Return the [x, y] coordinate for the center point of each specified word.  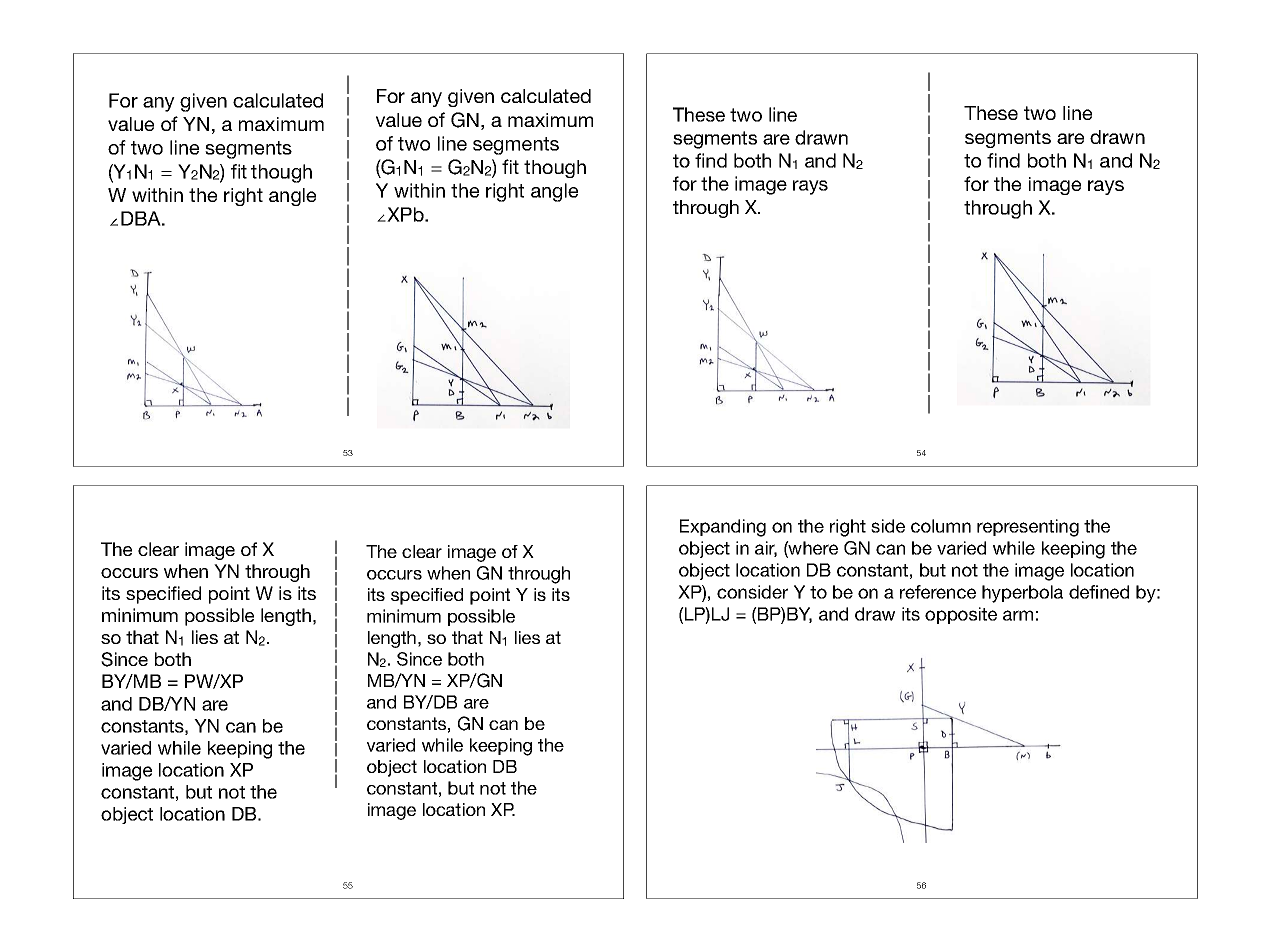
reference [938, 592]
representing [1028, 528]
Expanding [723, 528]
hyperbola [1022, 594]
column [941, 526]
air [766, 549]
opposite [961, 615]
